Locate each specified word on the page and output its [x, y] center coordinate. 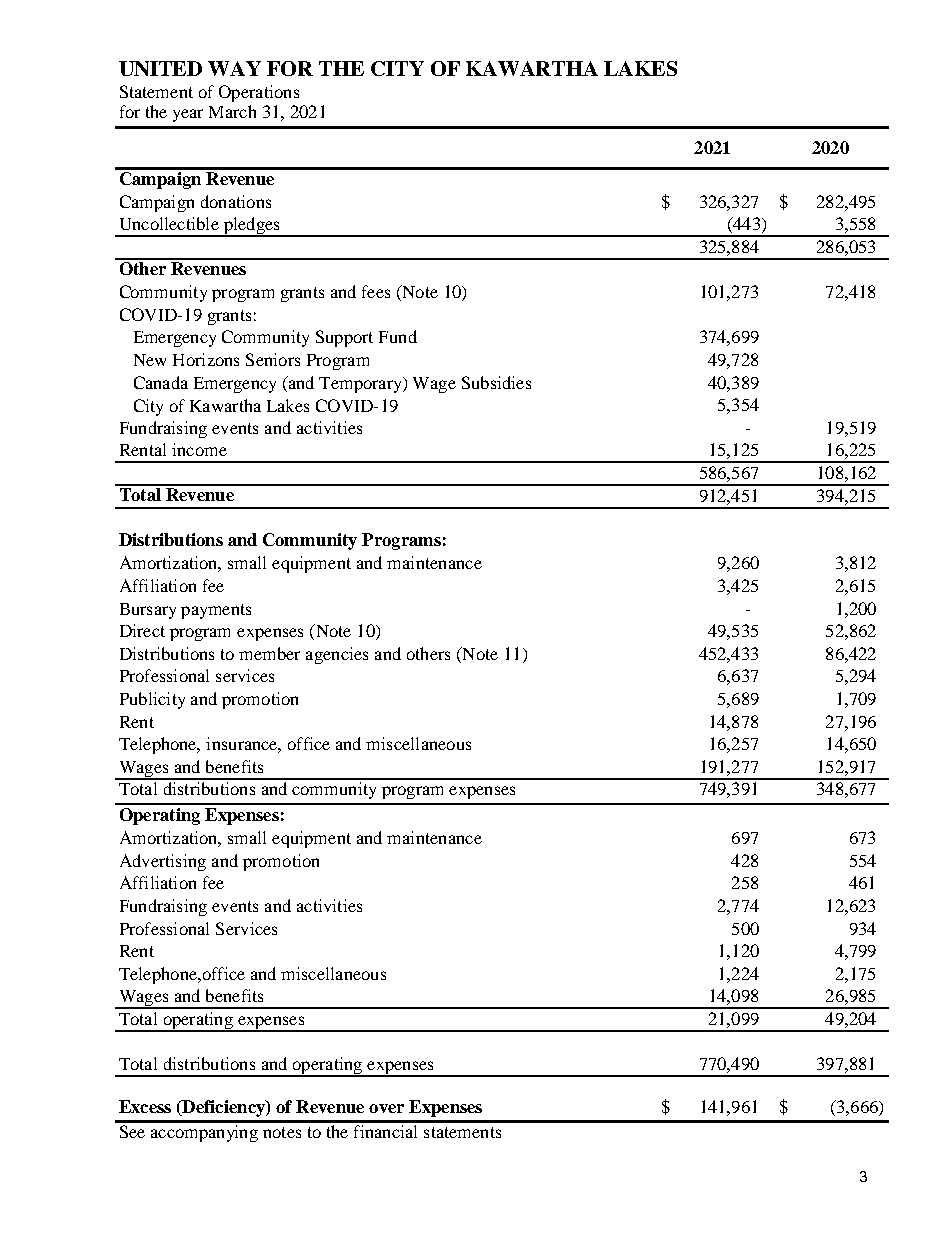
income [199, 449]
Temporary [361, 385]
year [188, 115]
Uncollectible [169, 223]
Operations [259, 93]
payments [216, 611]
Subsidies [496, 382]
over [386, 1108]
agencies [337, 655]
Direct [142, 630]
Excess [145, 1106]
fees [376, 291]
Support [344, 338]
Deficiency [223, 1108]
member [269, 653]
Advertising [163, 862]
